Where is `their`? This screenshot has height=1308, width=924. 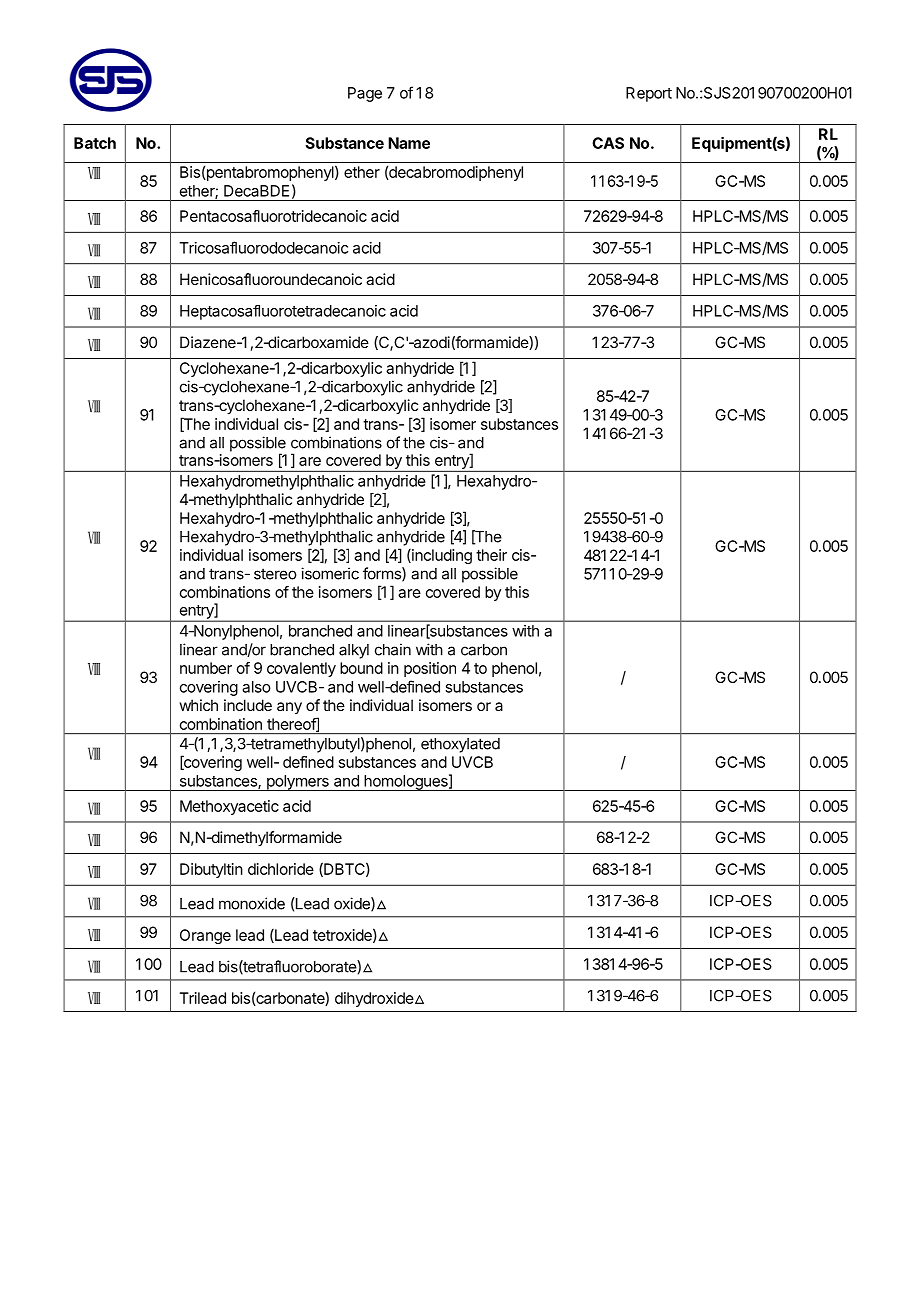
their is located at coordinates (491, 555).
